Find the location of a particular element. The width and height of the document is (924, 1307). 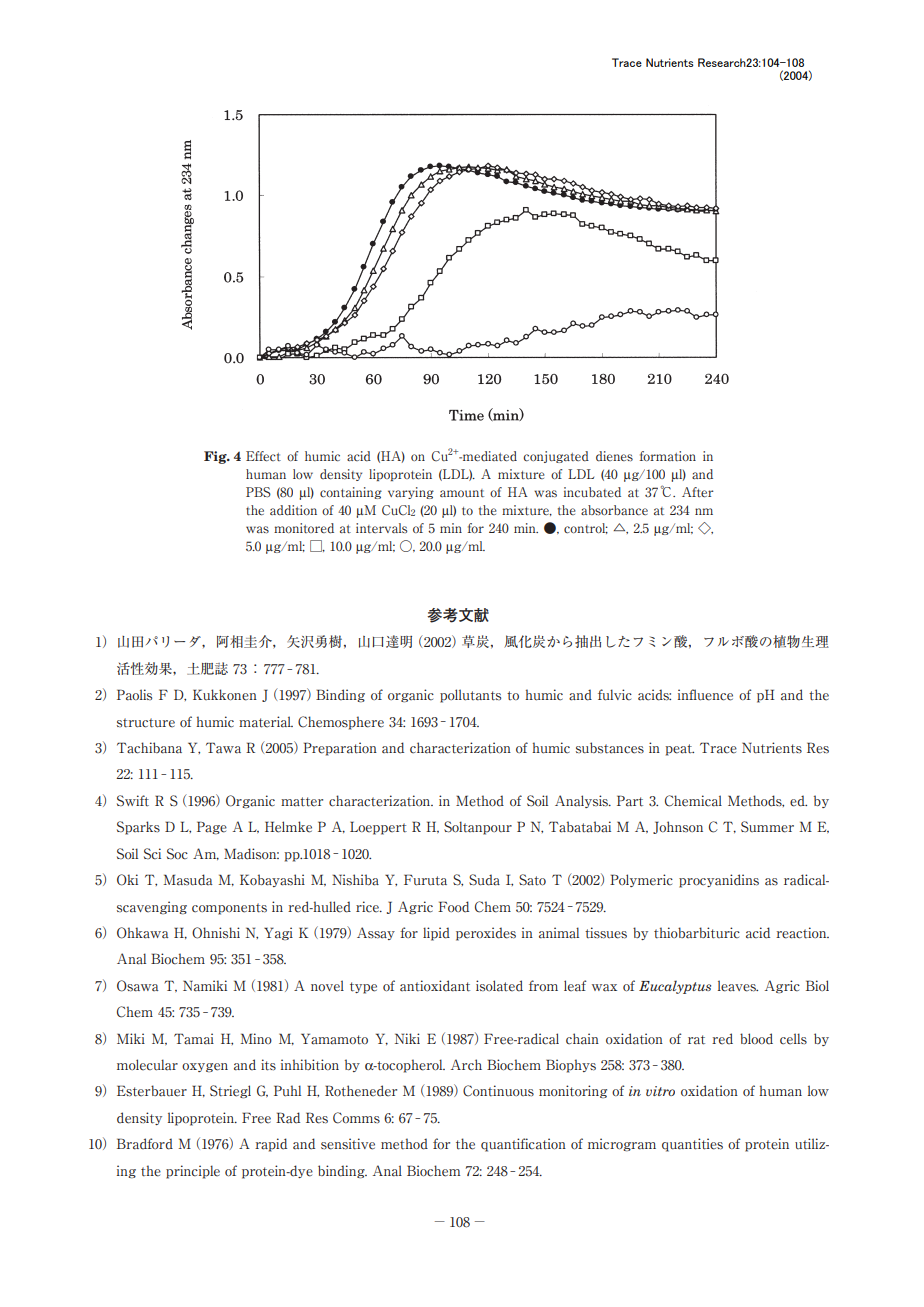

reaction is located at coordinates (802, 933).
